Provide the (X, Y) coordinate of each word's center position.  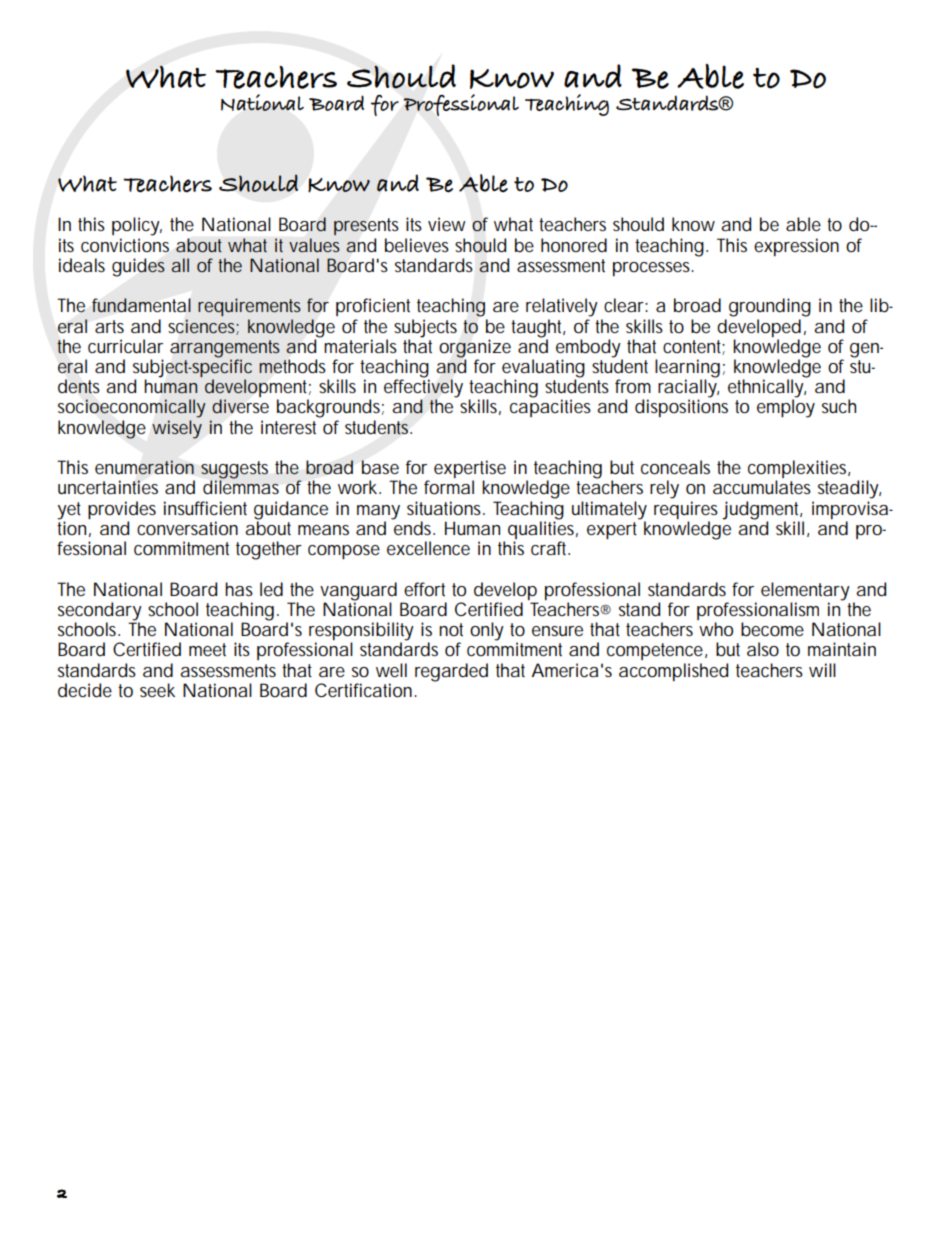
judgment (762, 510)
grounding (770, 307)
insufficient (205, 508)
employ (786, 408)
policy (137, 226)
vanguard (358, 591)
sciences (203, 327)
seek (157, 690)
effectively (423, 388)
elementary (805, 591)
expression (796, 247)
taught (538, 328)
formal (449, 487)
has (239, 589)
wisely (177, 429)
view (447, 224)
